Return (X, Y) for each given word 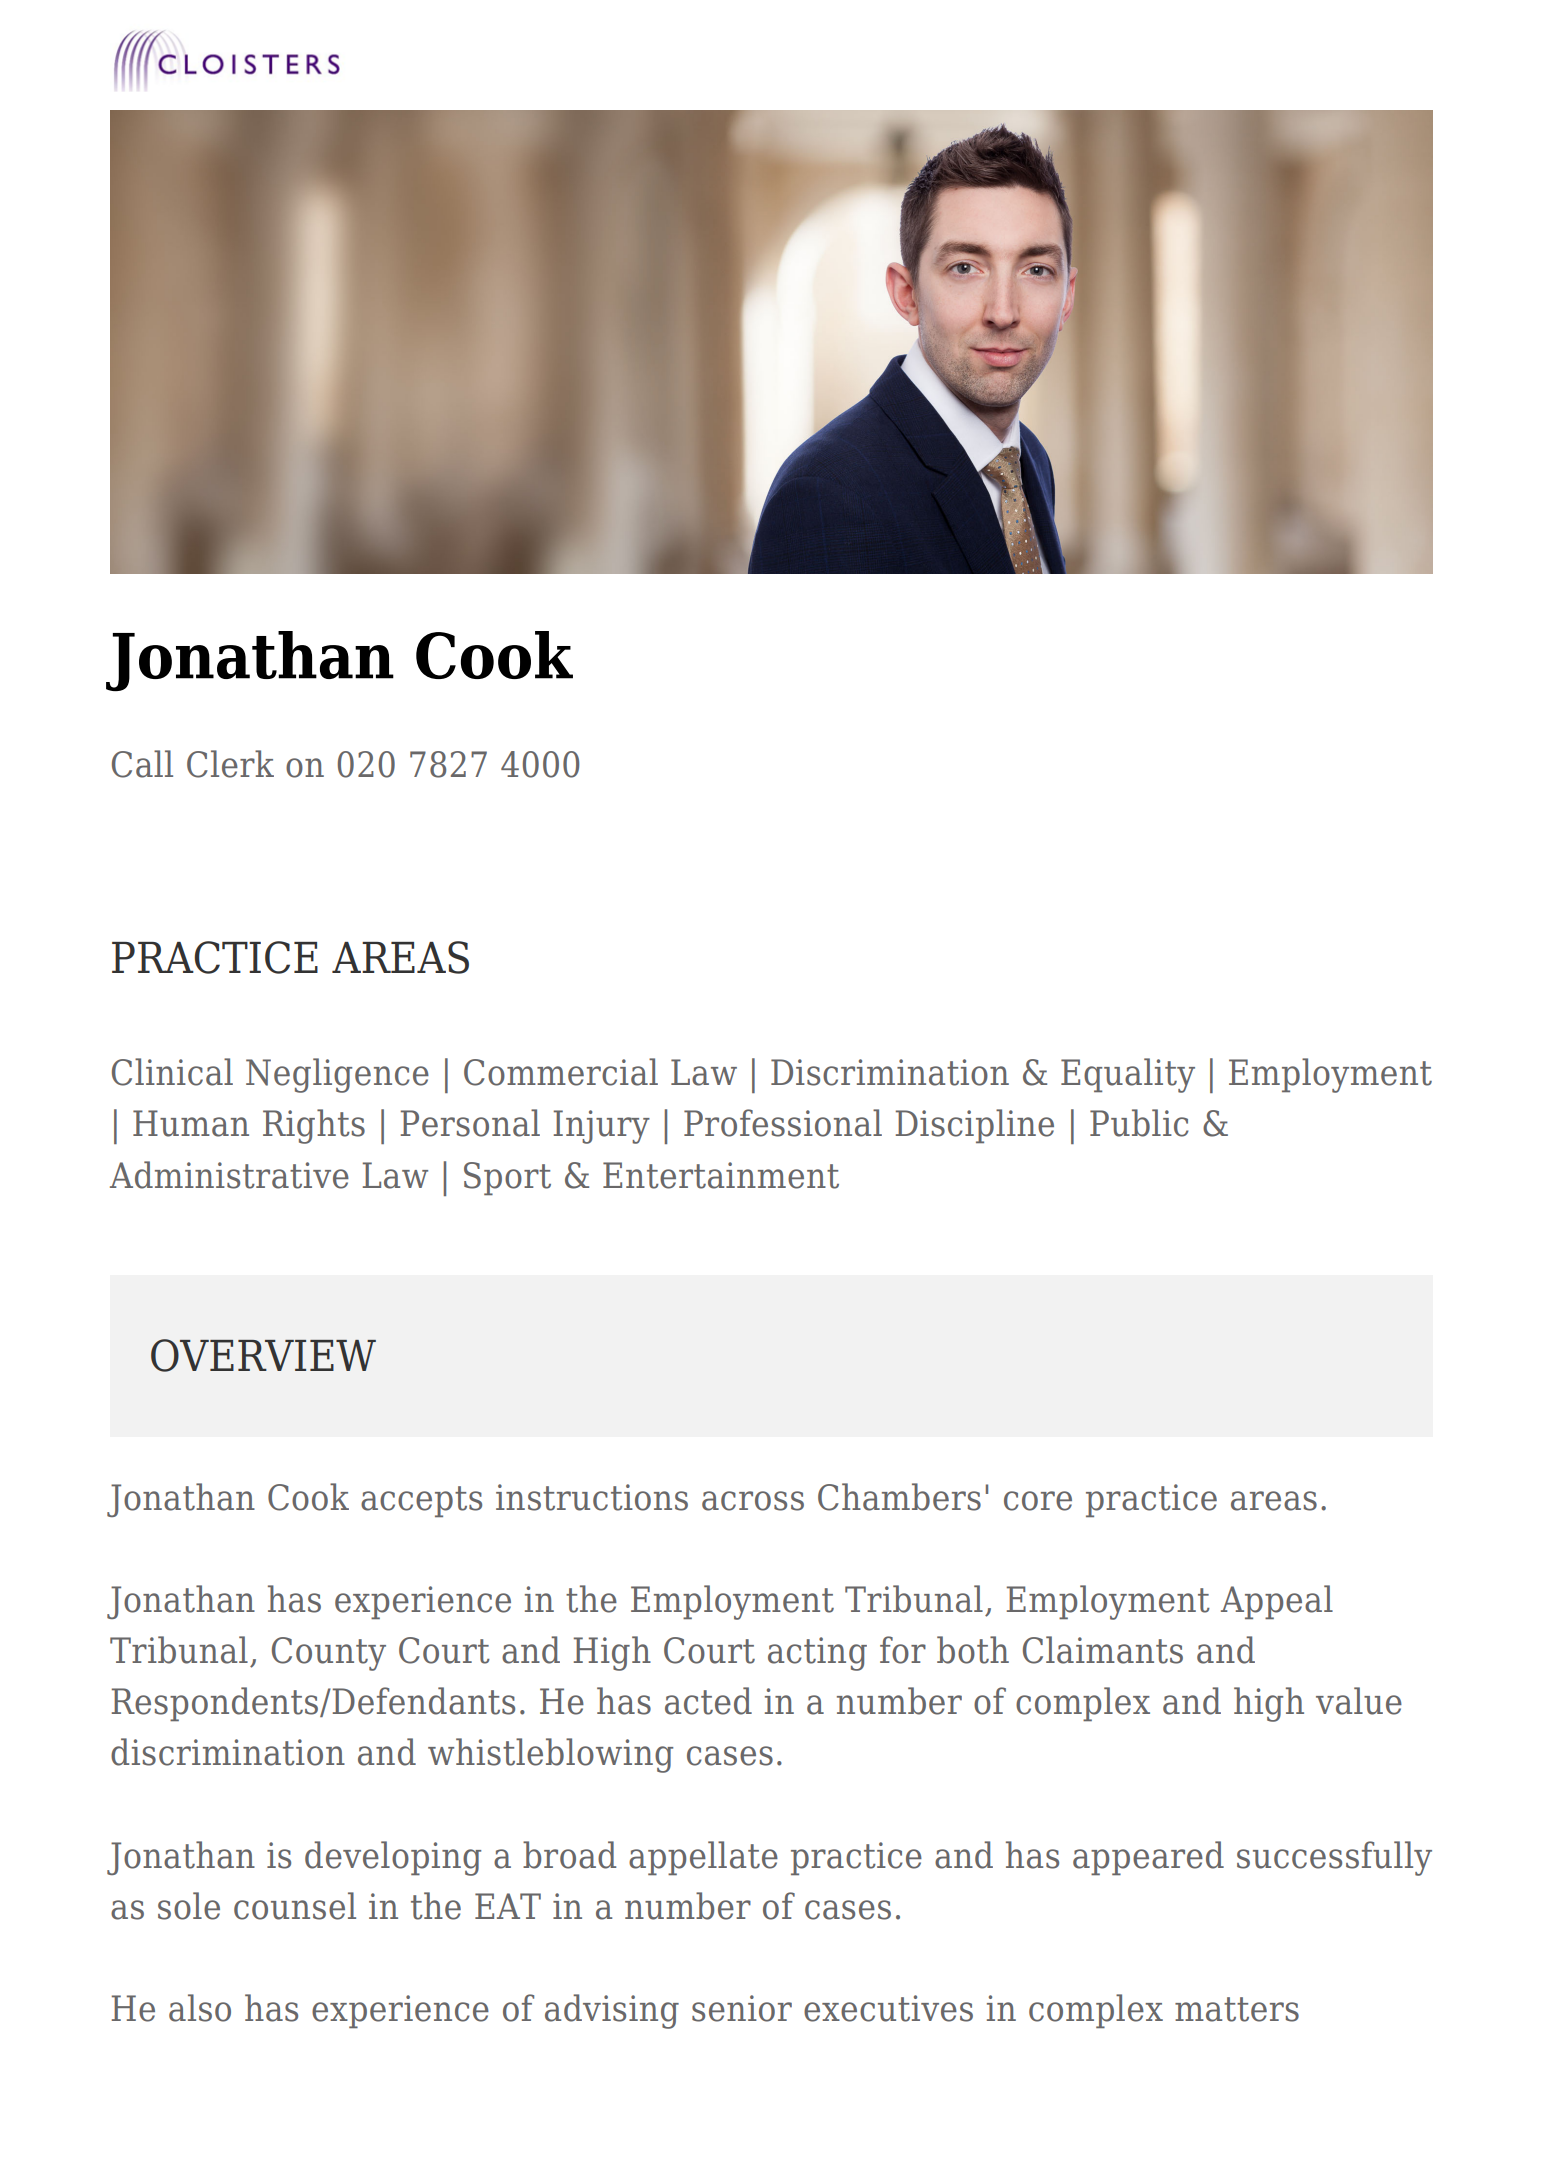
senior (742, 2008)
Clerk (230, 764)
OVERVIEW (263, 1355)
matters (1237, 2009)
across (753, 1501)
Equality (1128, 1075)
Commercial (561, 1072)
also (200, 2008)
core (1038, 1501)
